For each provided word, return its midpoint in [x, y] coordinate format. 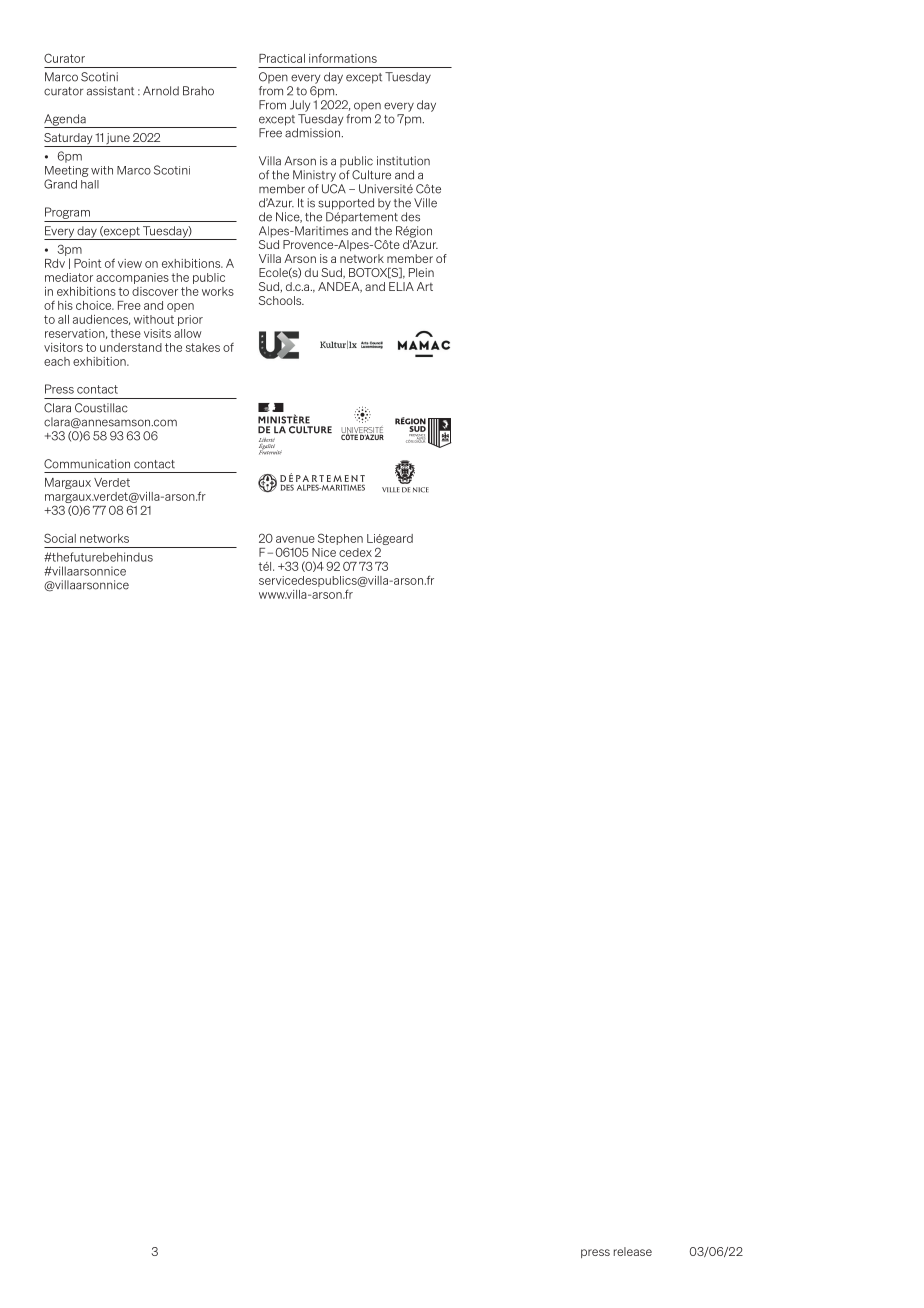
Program [67, 213]
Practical [282, 58]
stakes [203, 347]
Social [60, 538]
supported [346, 204]
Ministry [314, 176]
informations [343, 58]
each [57, 361]
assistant [110, 91]
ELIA [401, 286]
